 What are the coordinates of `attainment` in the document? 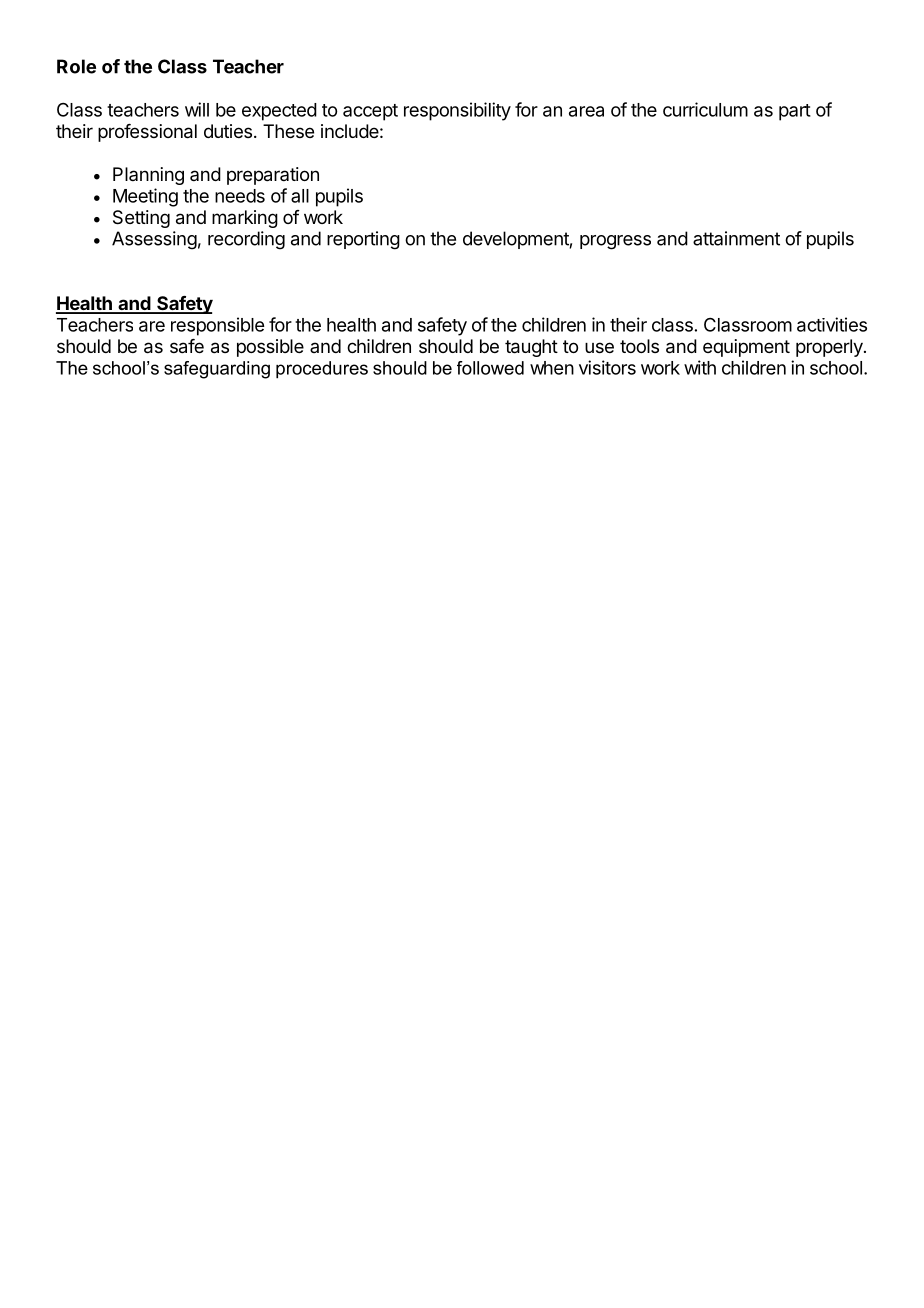 It's located at (736, 238).
